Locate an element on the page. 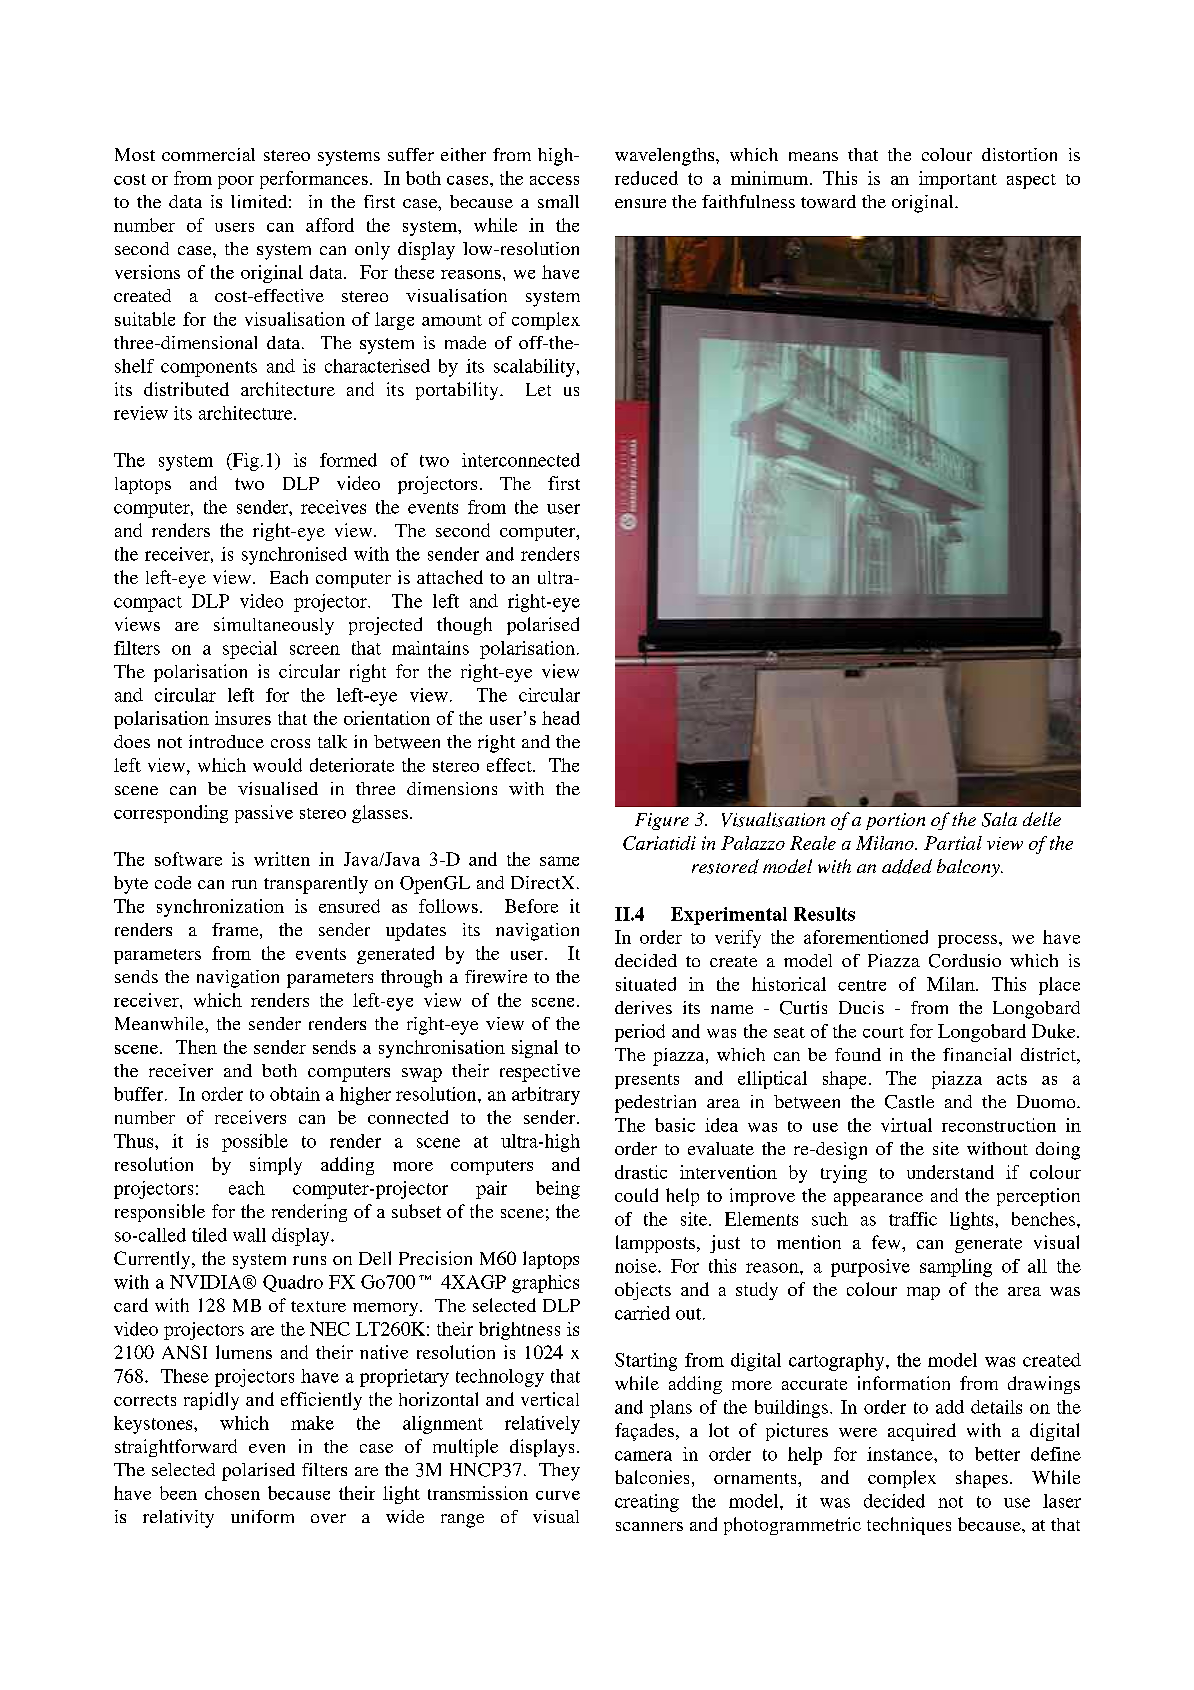 This document has height=1690, width=1194. passive is located at coordinates (264, 814).
